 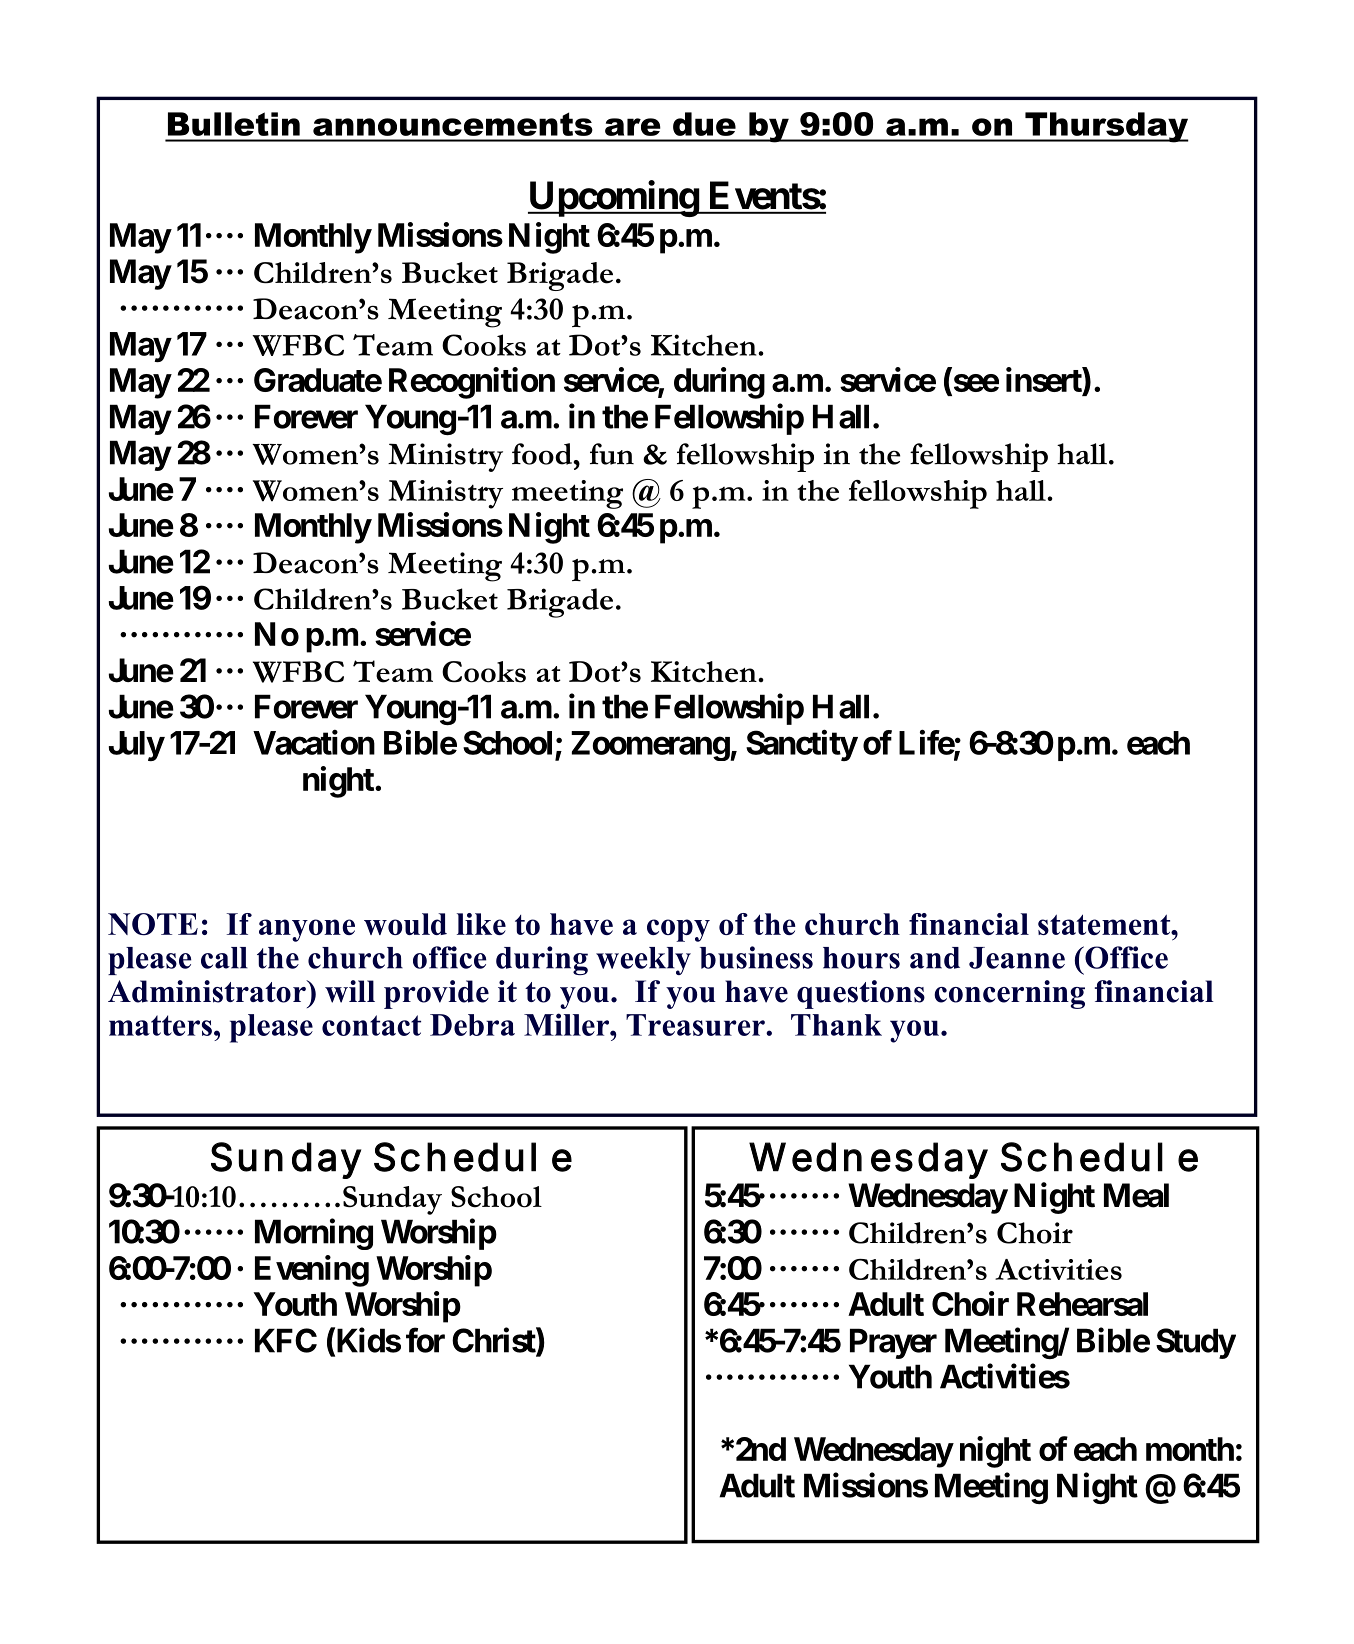 I want to click on Prayer, so click(x=893, y=1343).
